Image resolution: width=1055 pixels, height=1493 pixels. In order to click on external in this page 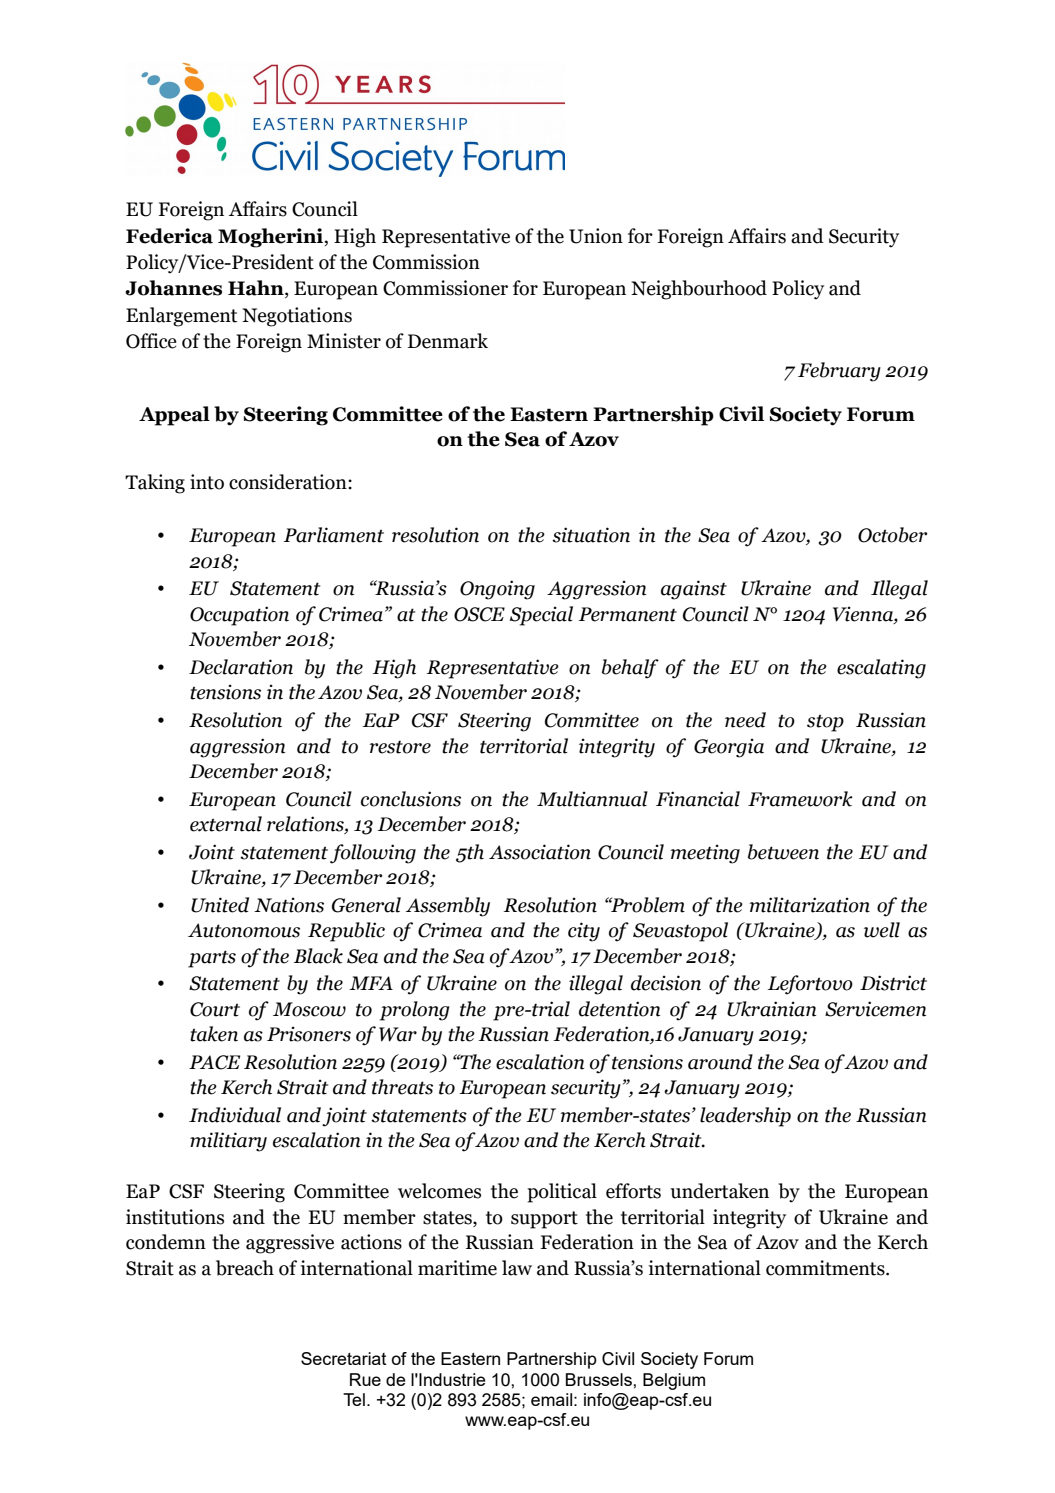, I will do `click(226, 824)`.
